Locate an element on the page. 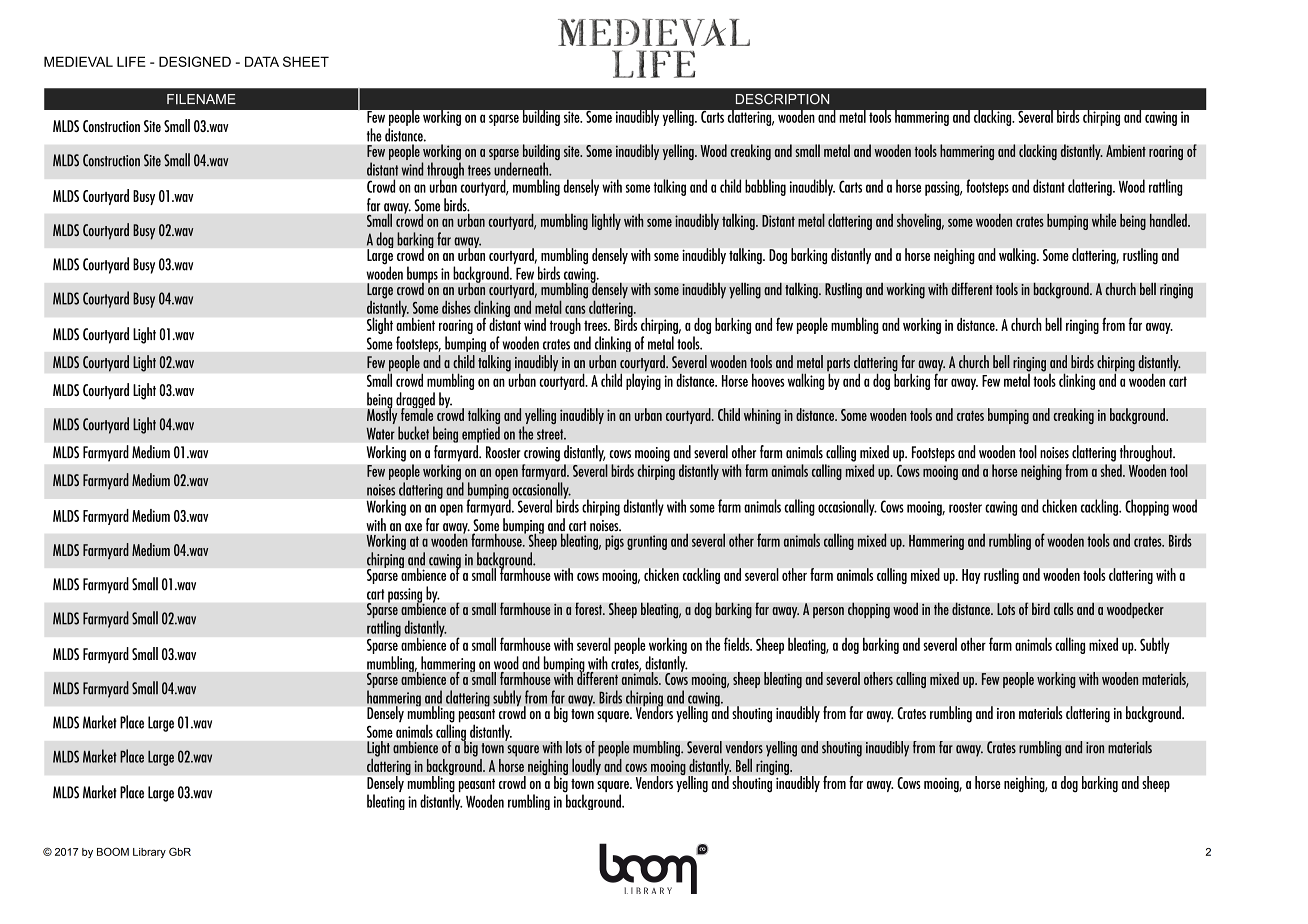 Image resolution: width=1308 pixels, height=924 pixels. fields is located at coordinates (738, 644).
